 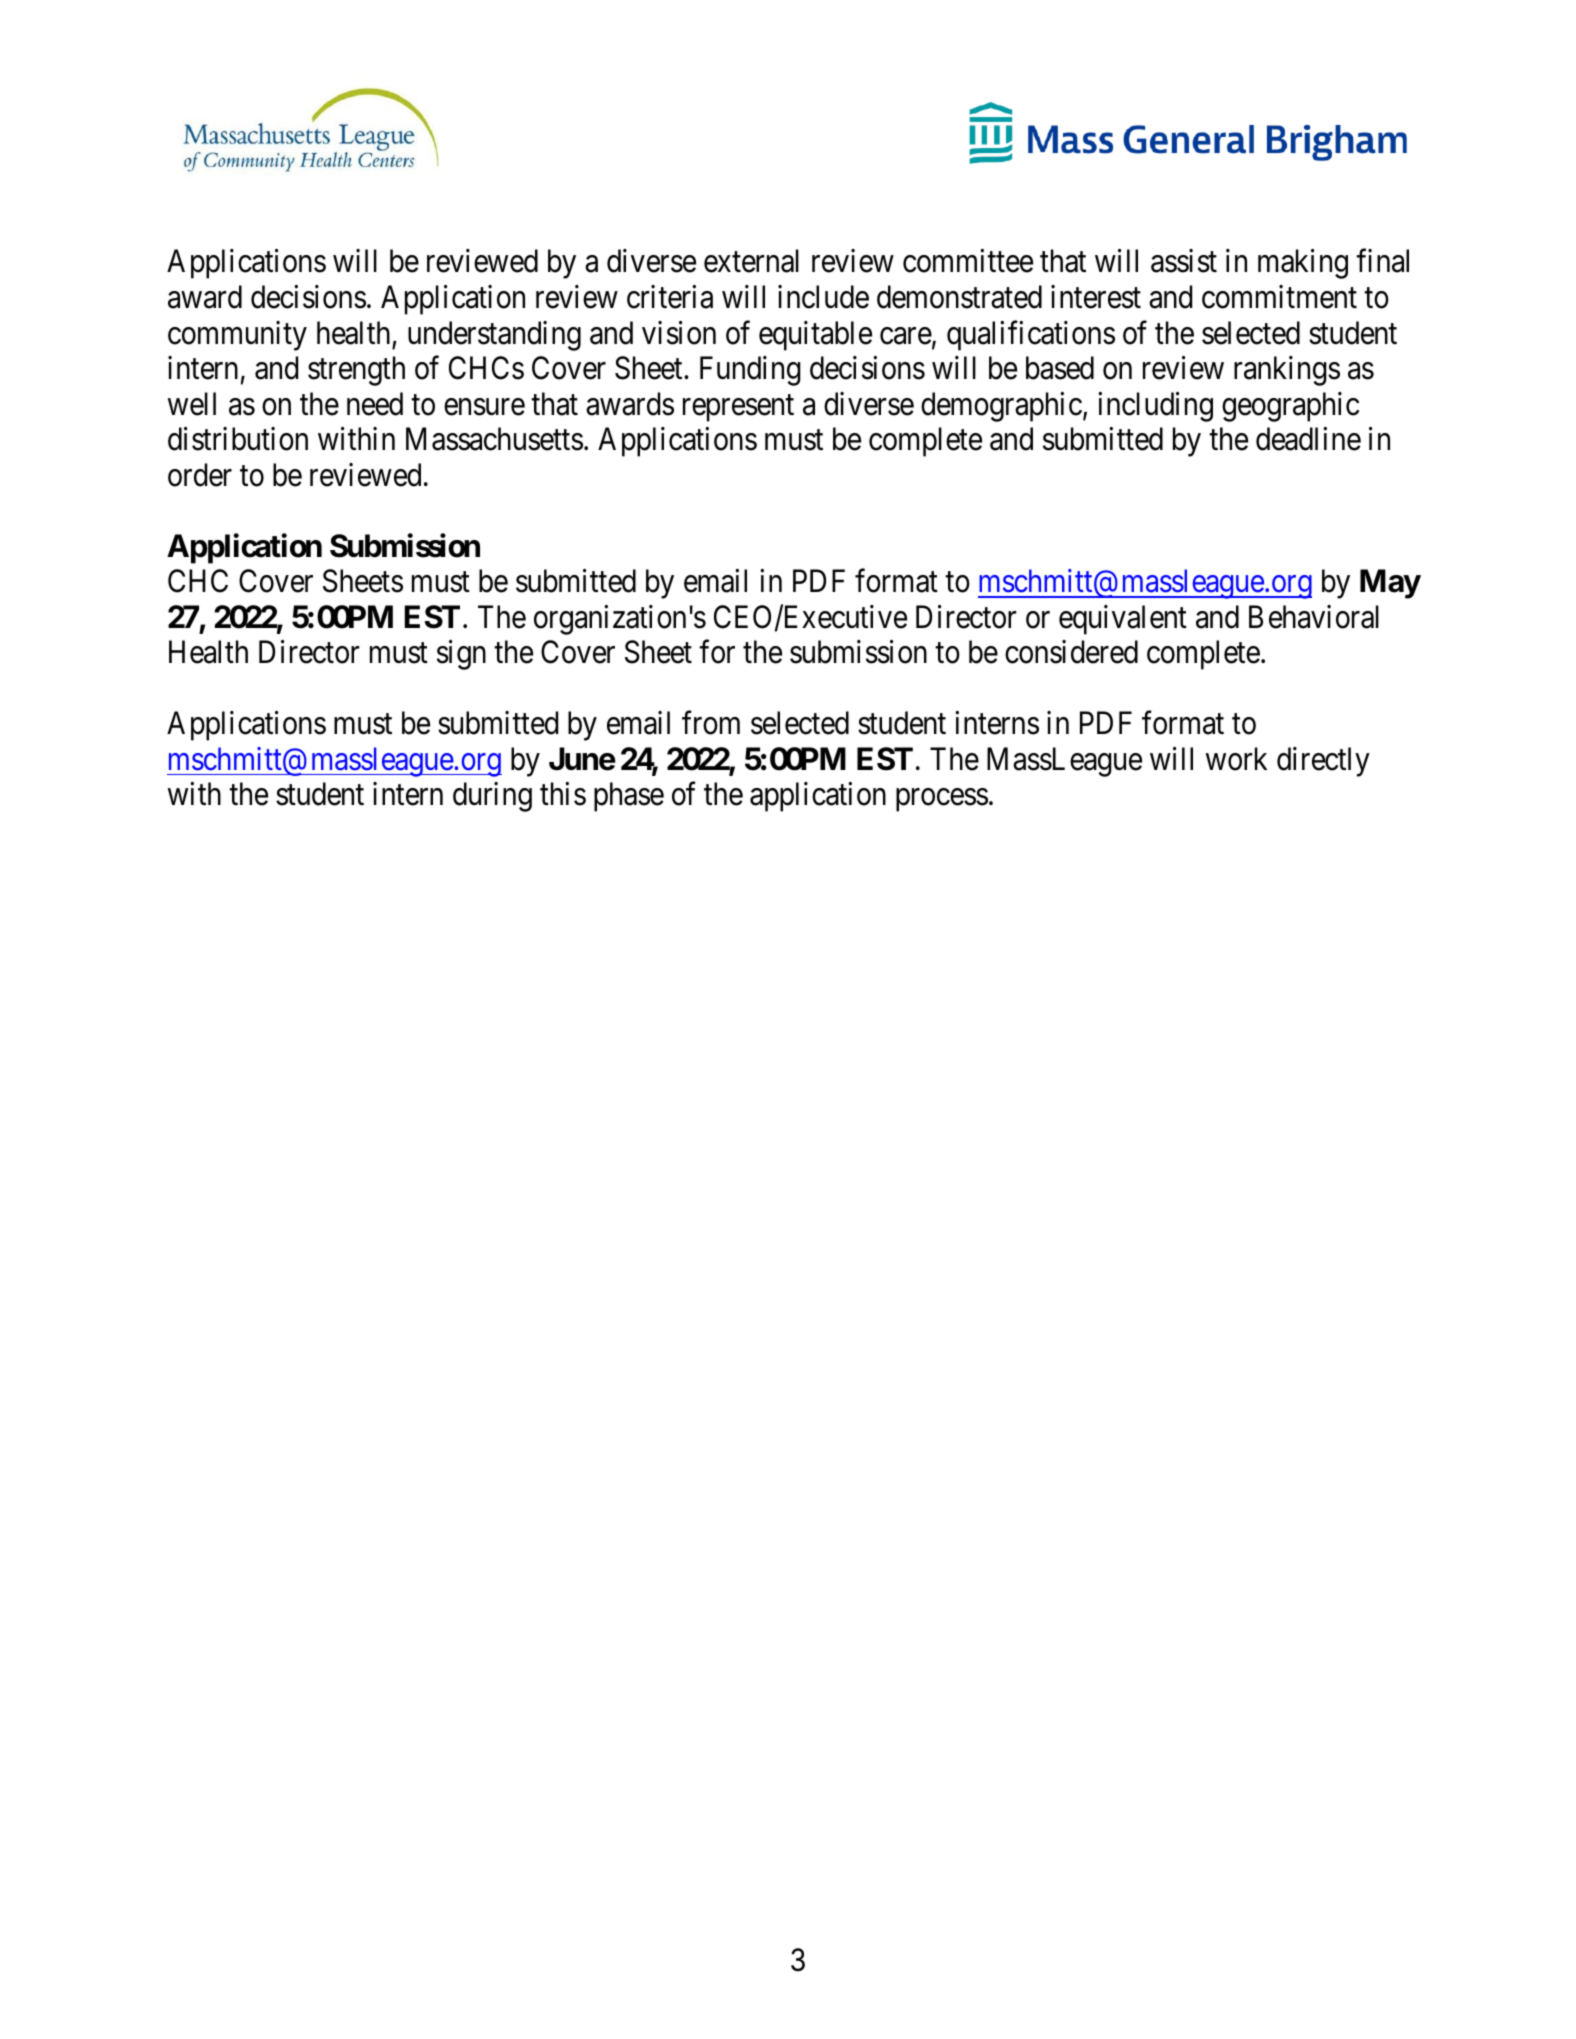 I want to click on phase, so click(x=629, y=797).
